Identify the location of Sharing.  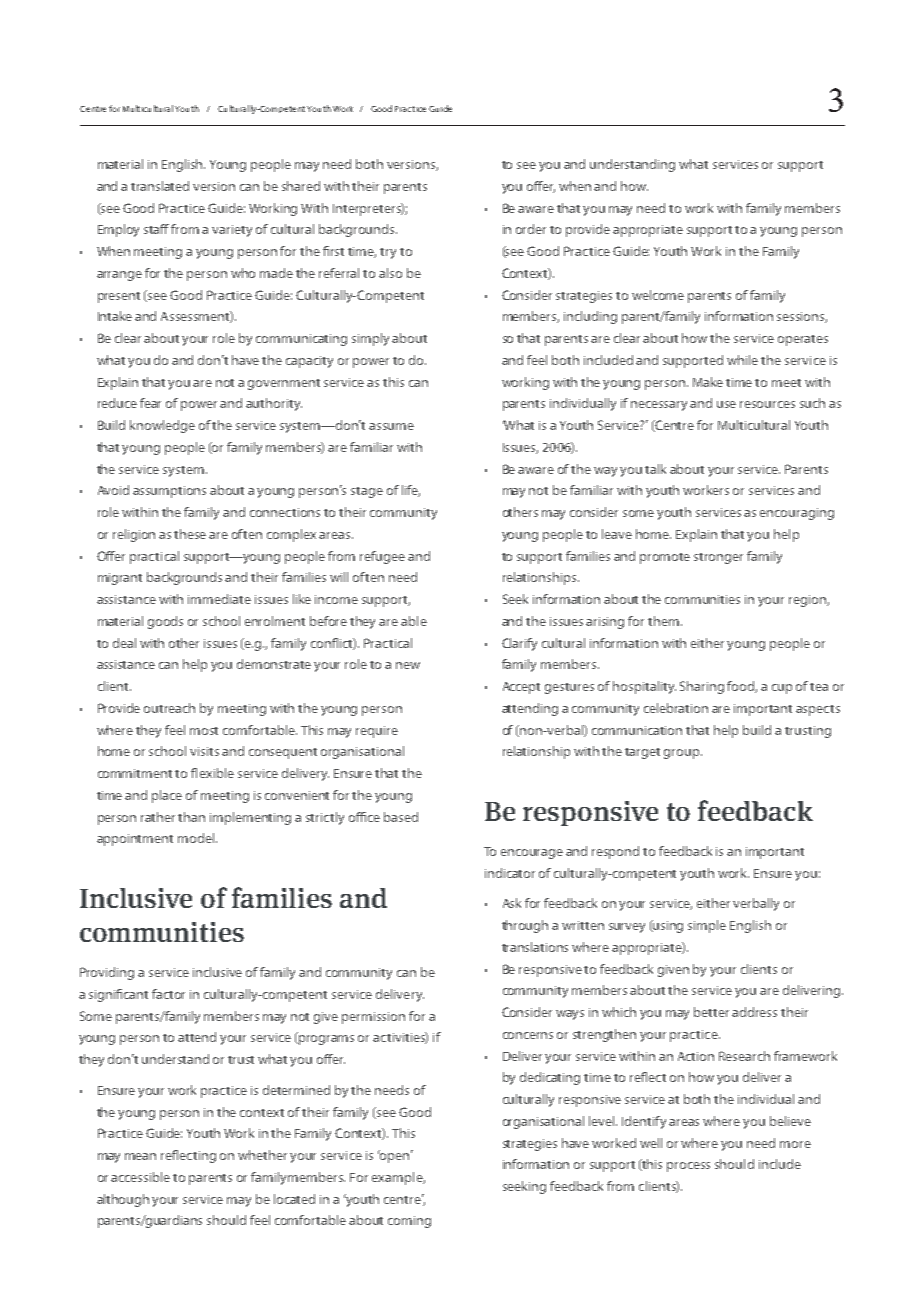
(702, 687).
